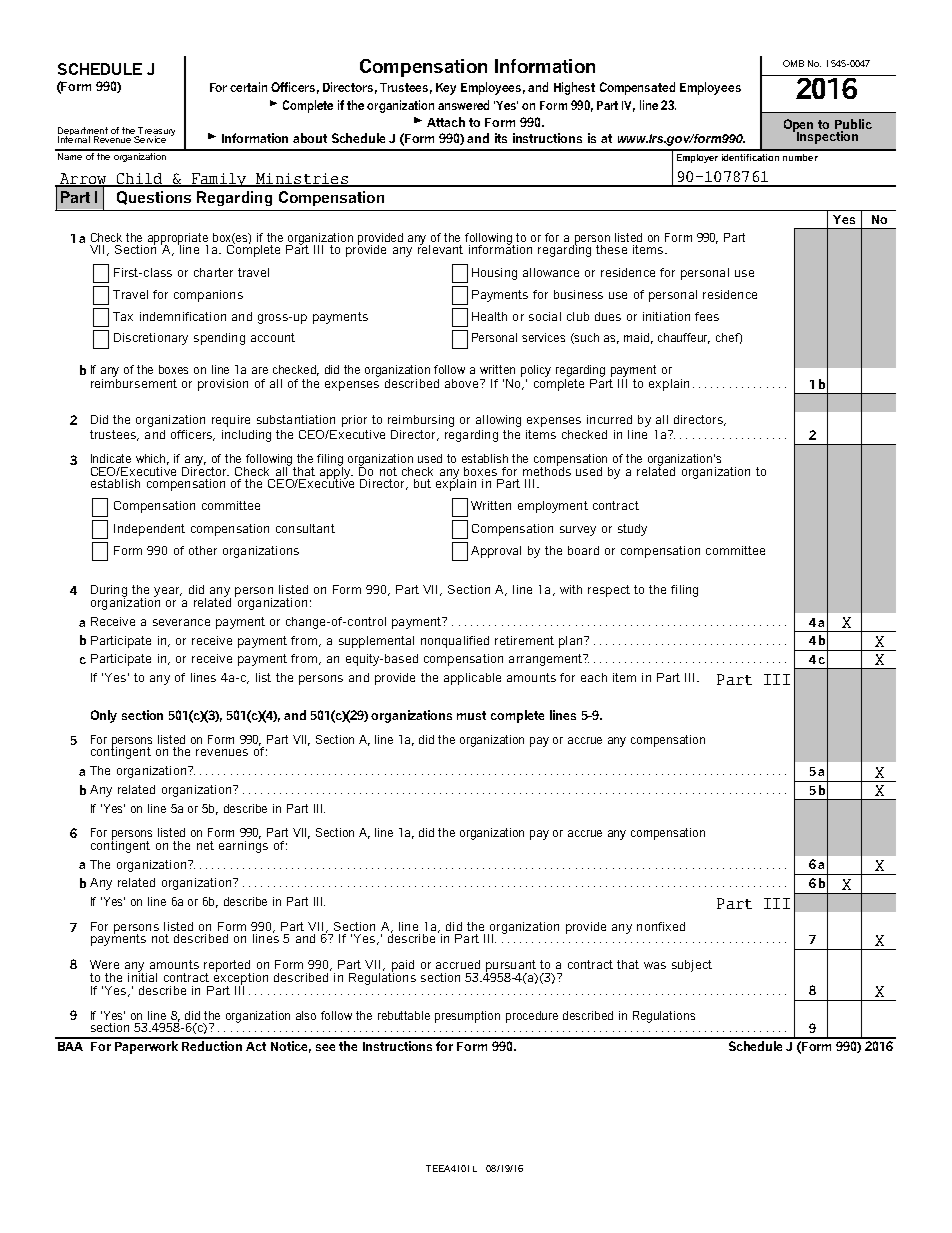  I want to click on exception, so click(240, 978).
